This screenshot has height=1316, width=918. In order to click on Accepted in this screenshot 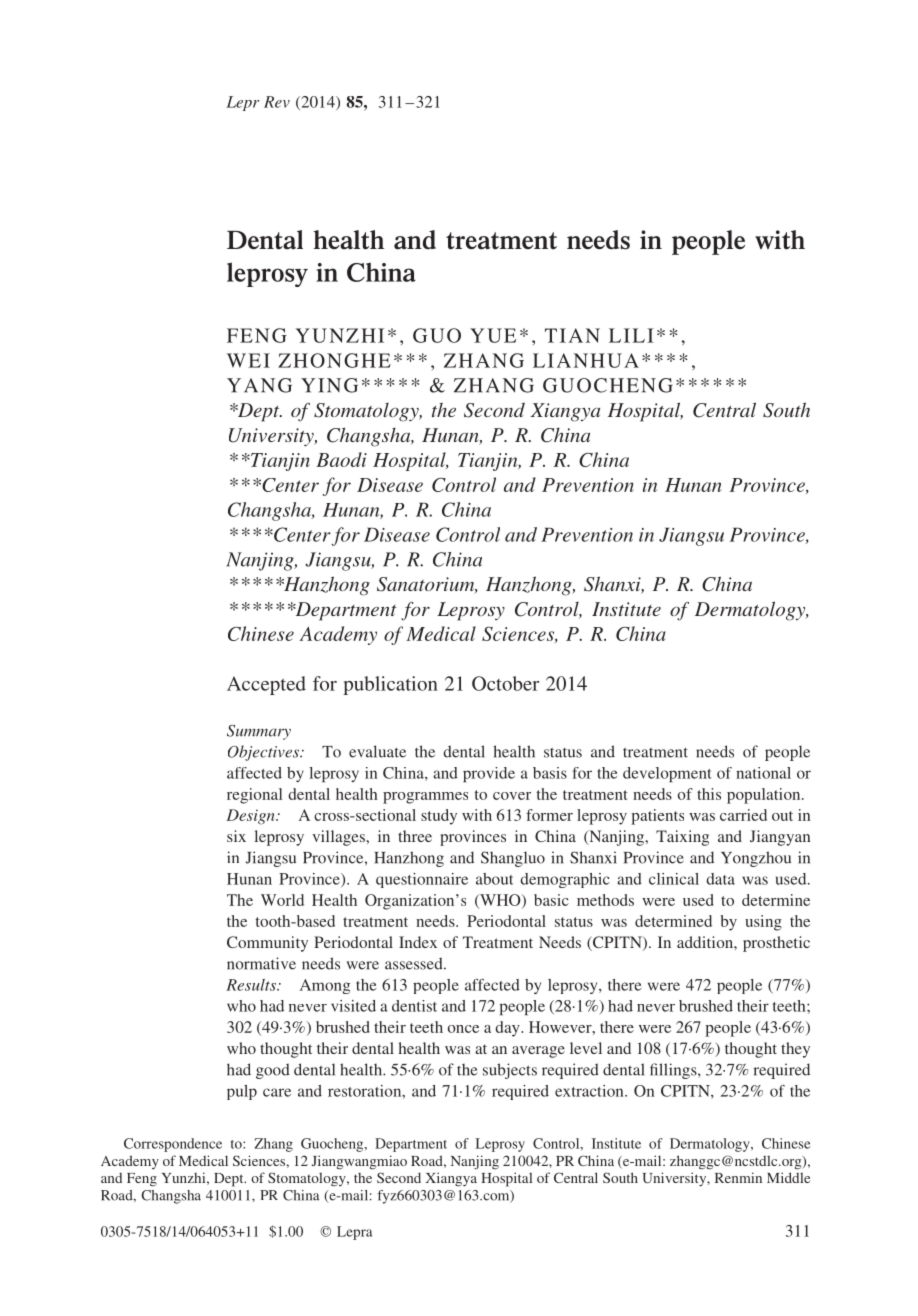, I will do `click(266, 685)`.
